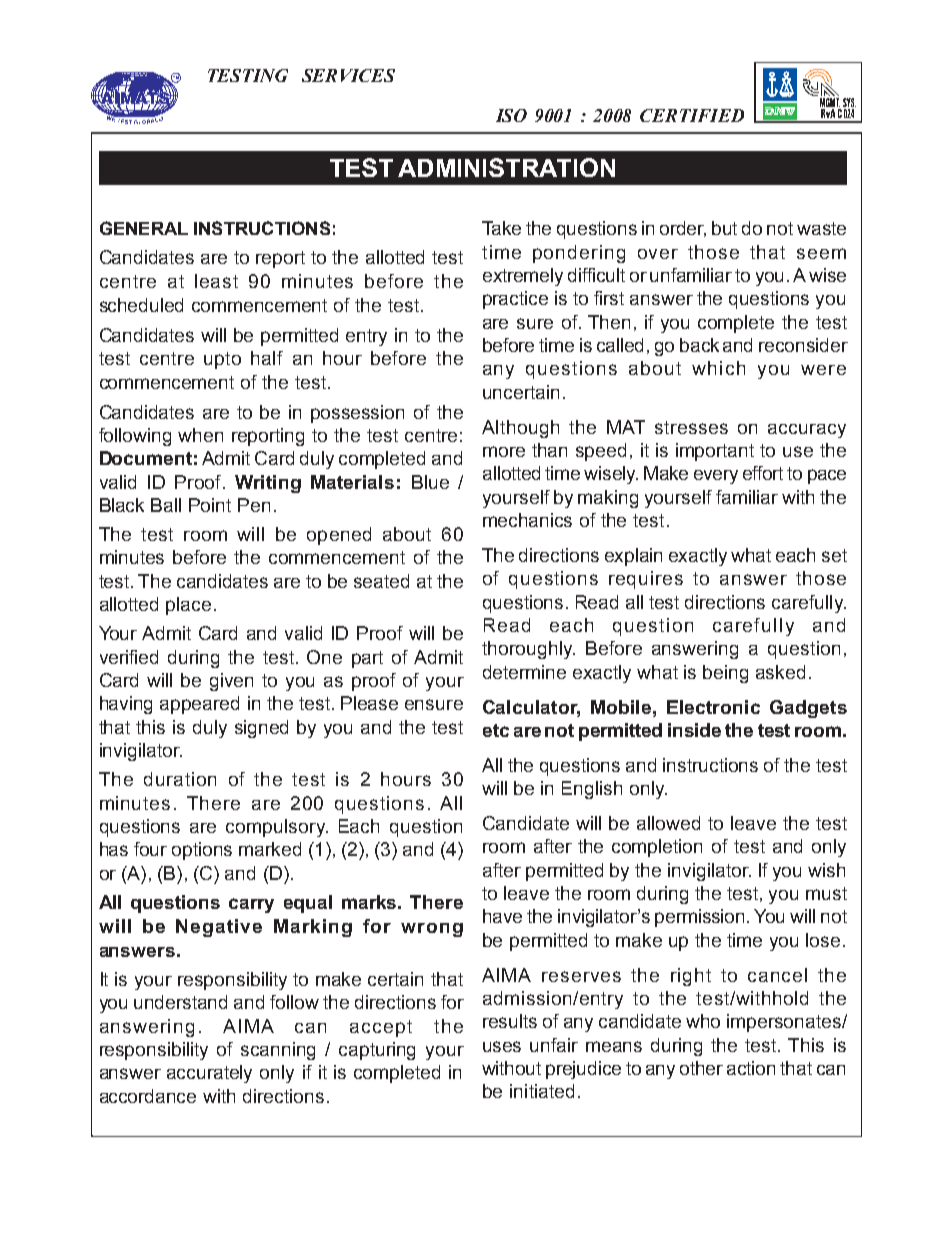 The height and width of the screenshot is (1247, 952). Describe the element at coordinates (348, 75) in the screenshot. I see `SERVICES` at that location.
